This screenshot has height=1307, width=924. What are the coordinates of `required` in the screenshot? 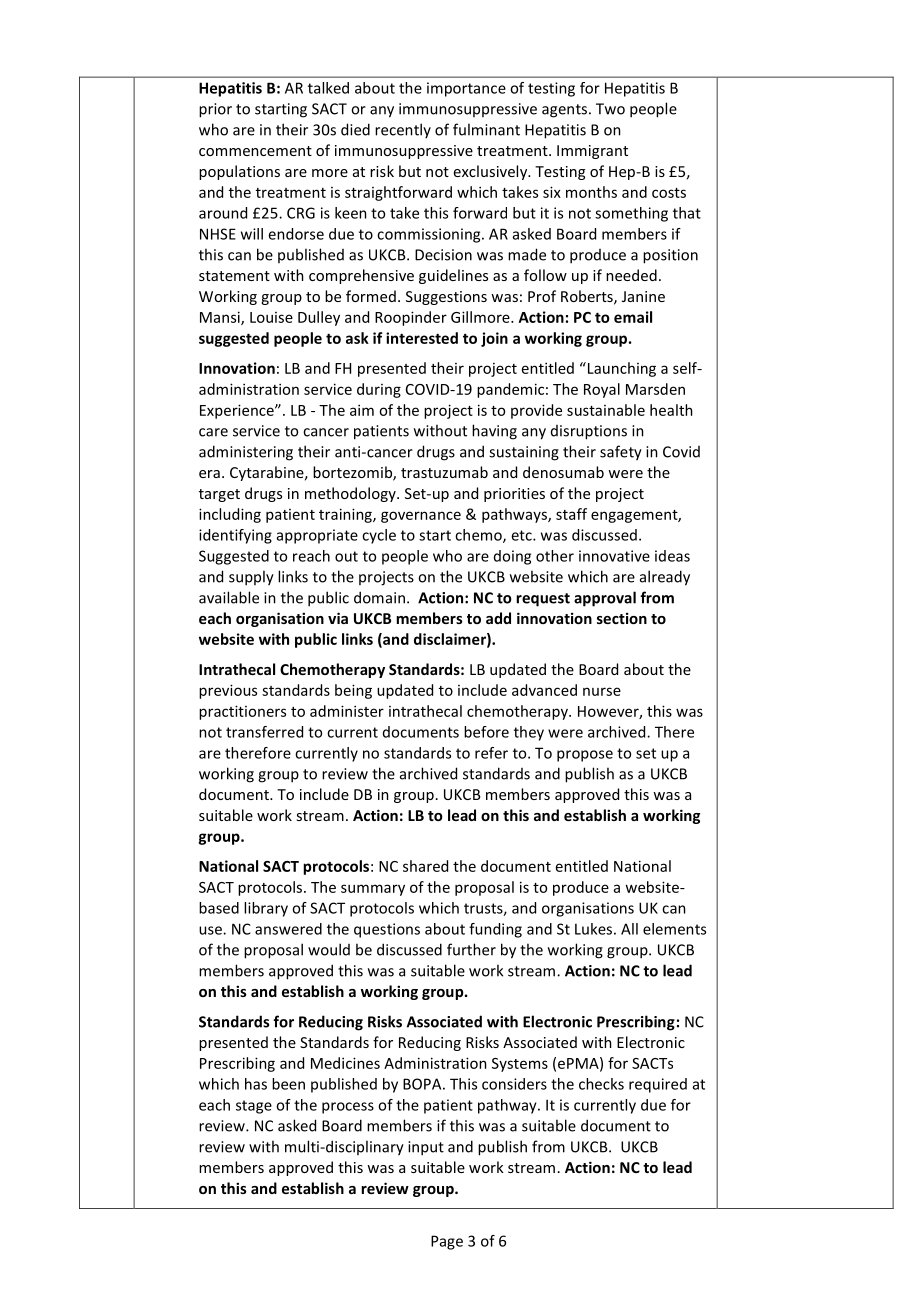 It's located at (658, 1085).
